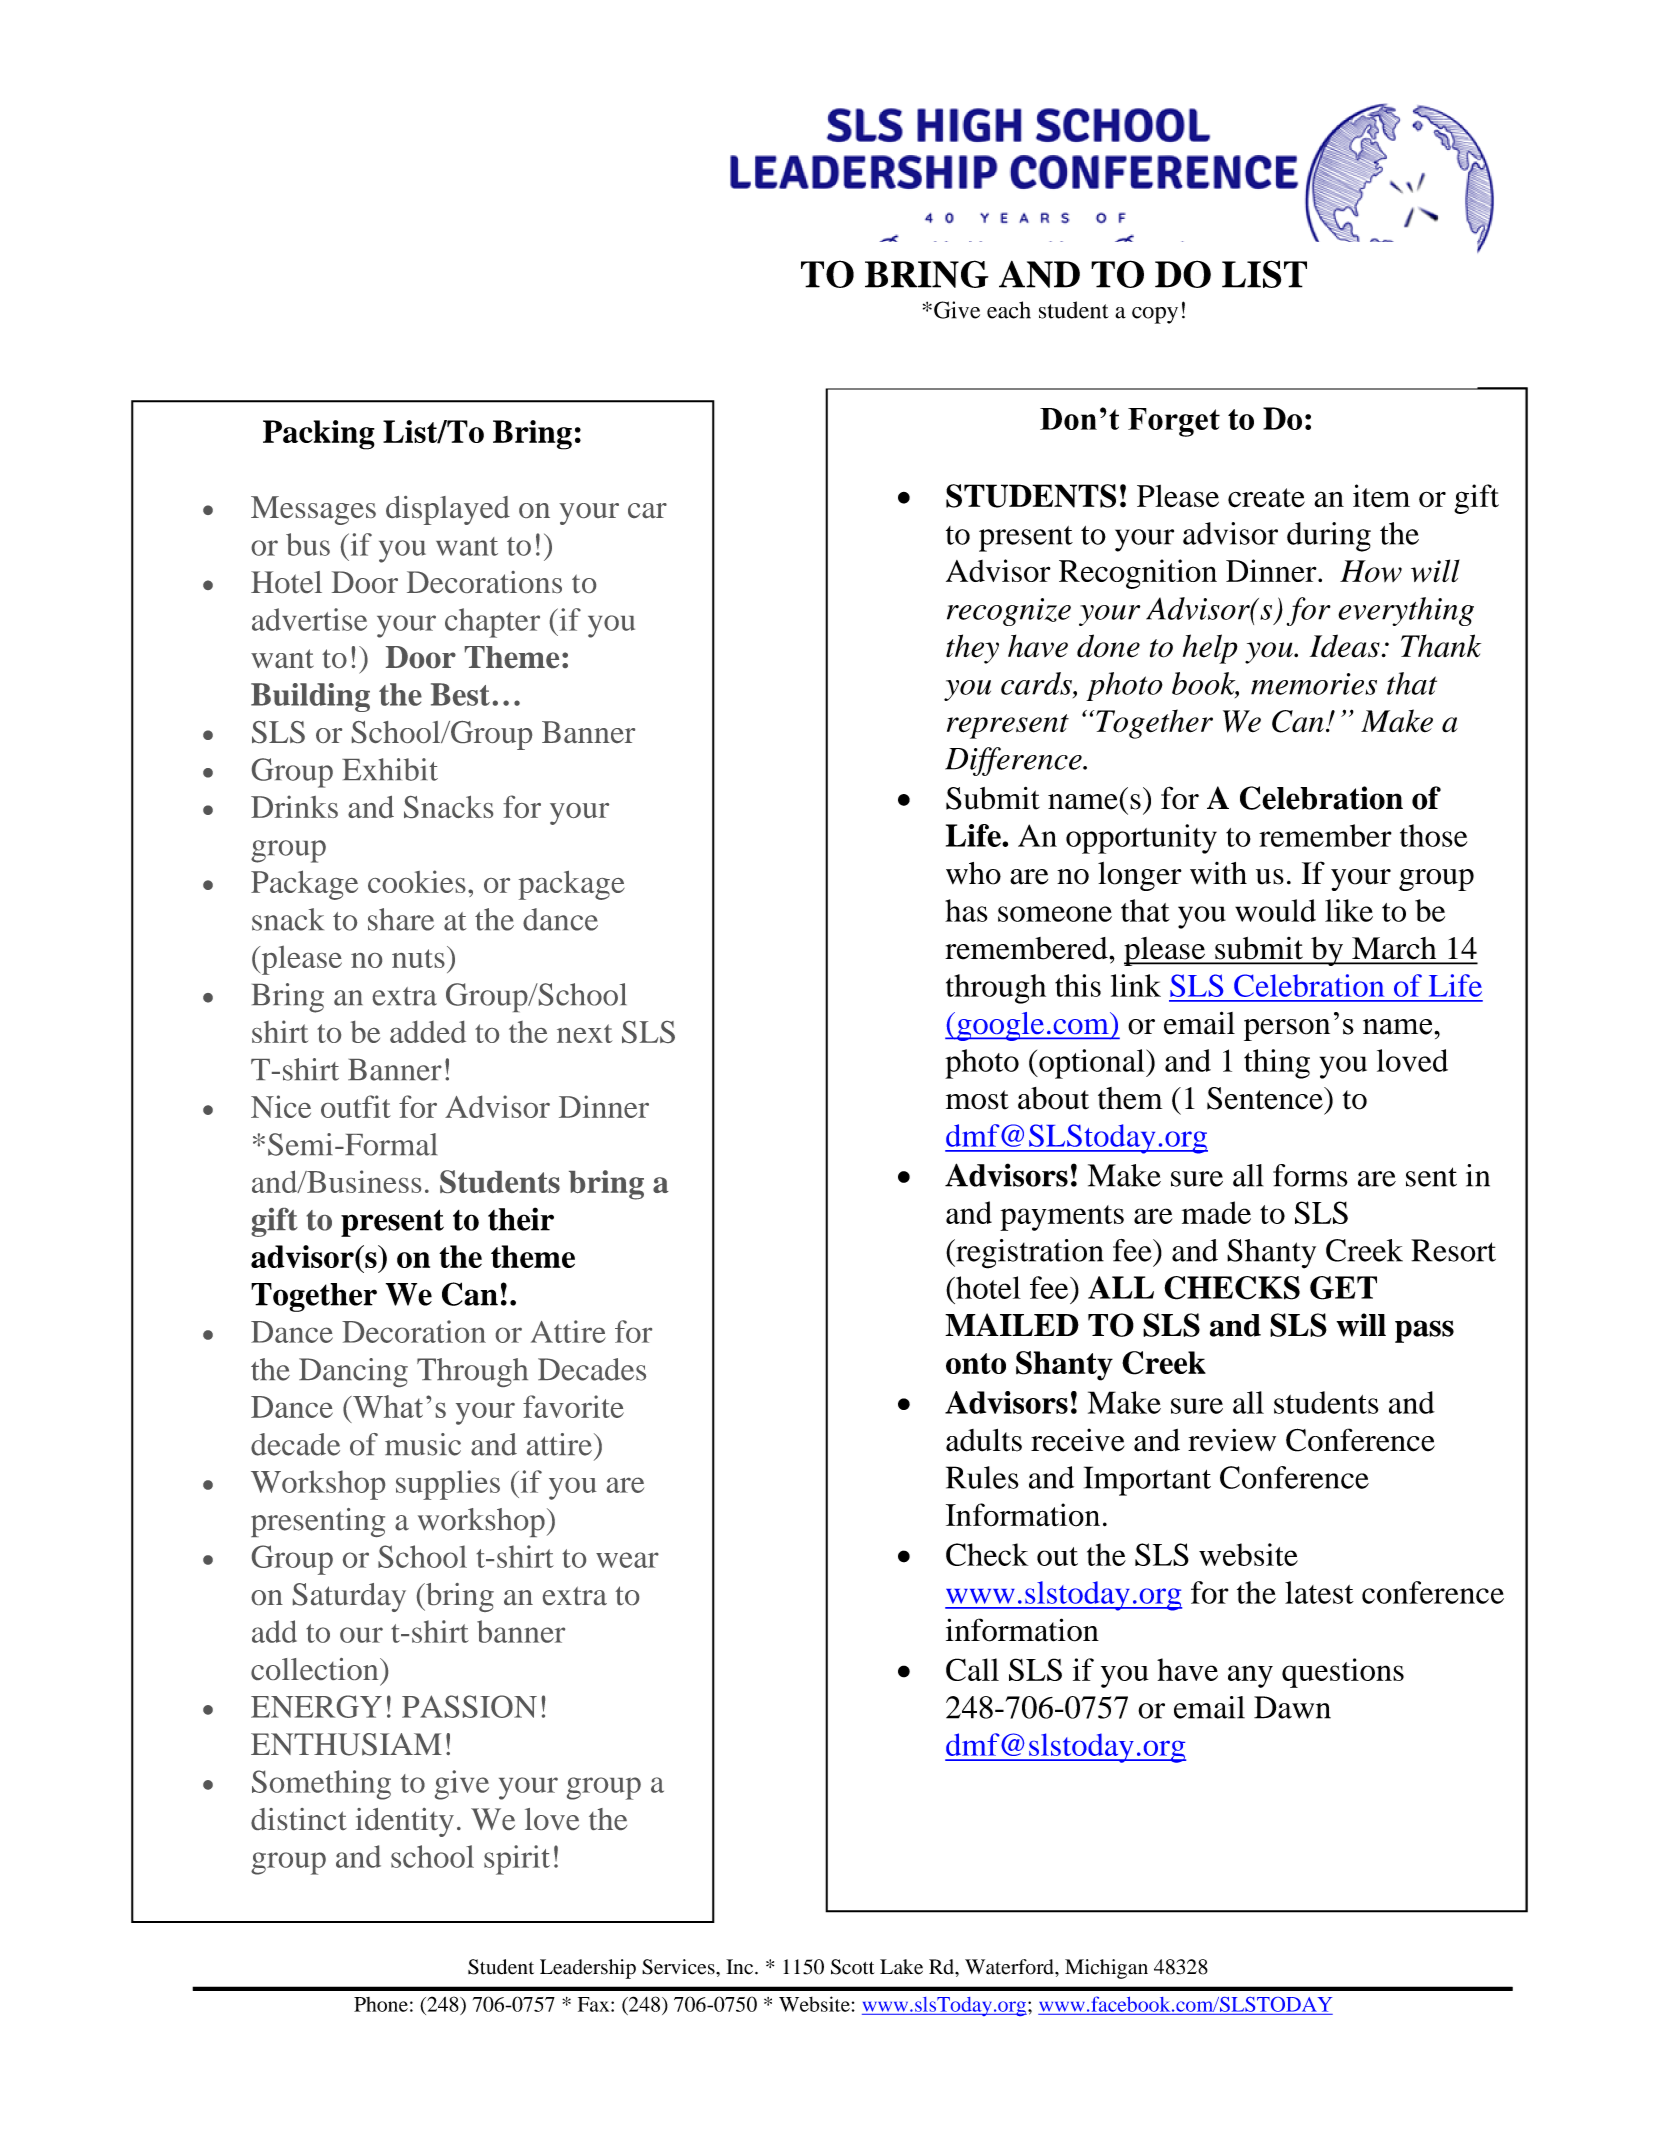  I want to click on outfit, so click(356, 1106).
